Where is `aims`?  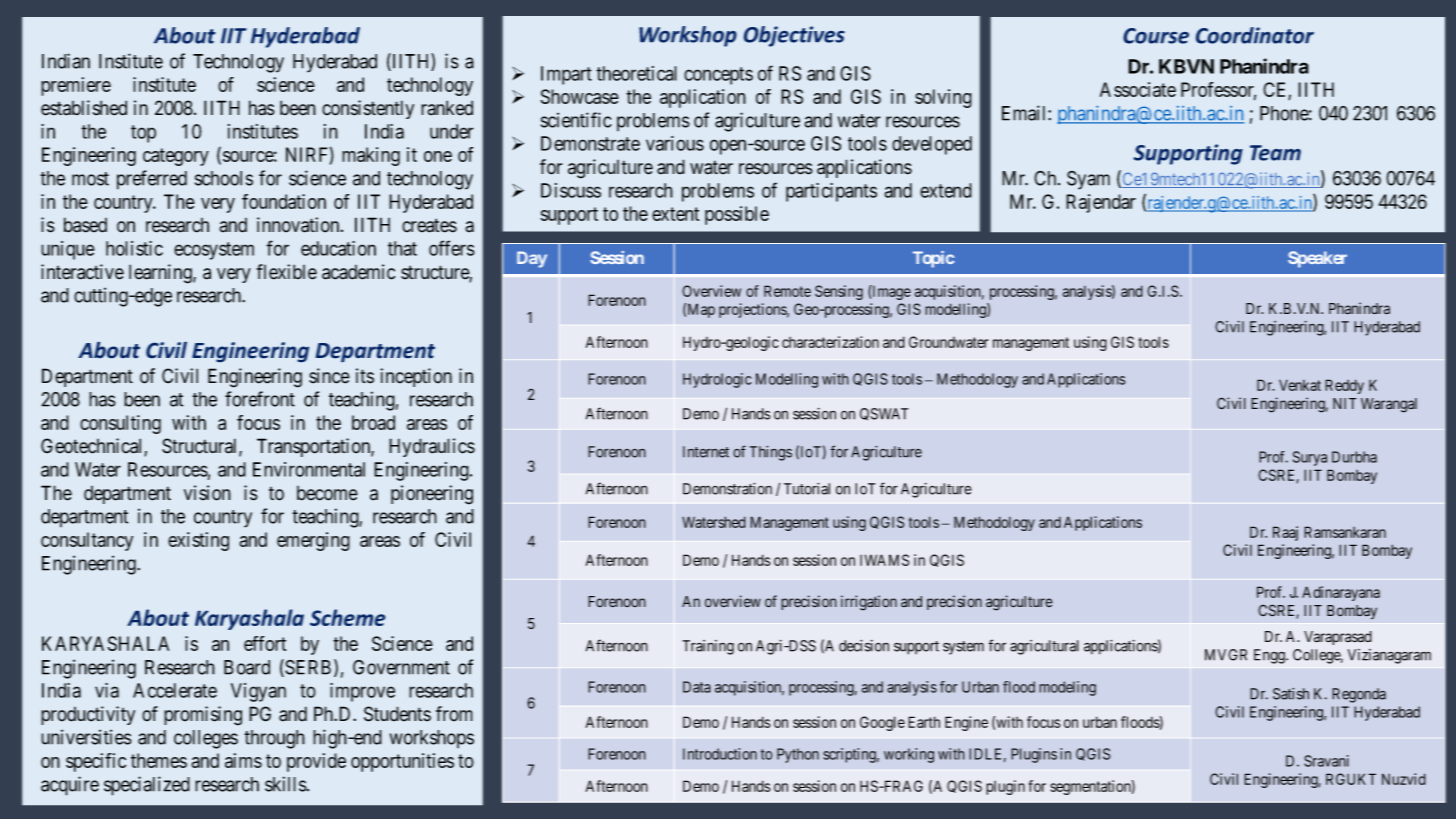
aims is located at coordinates (243, 760).
